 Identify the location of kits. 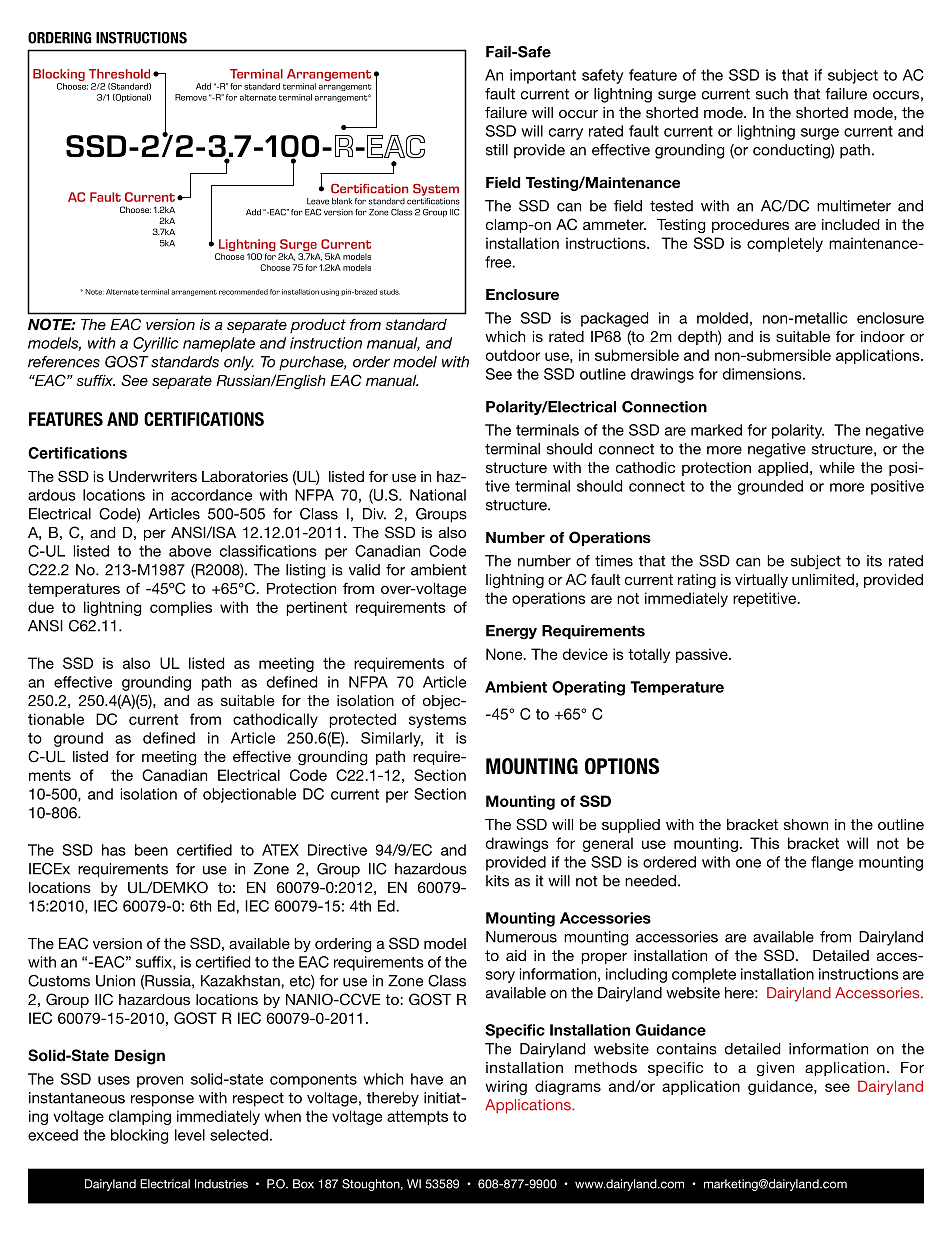
(497, 881).
